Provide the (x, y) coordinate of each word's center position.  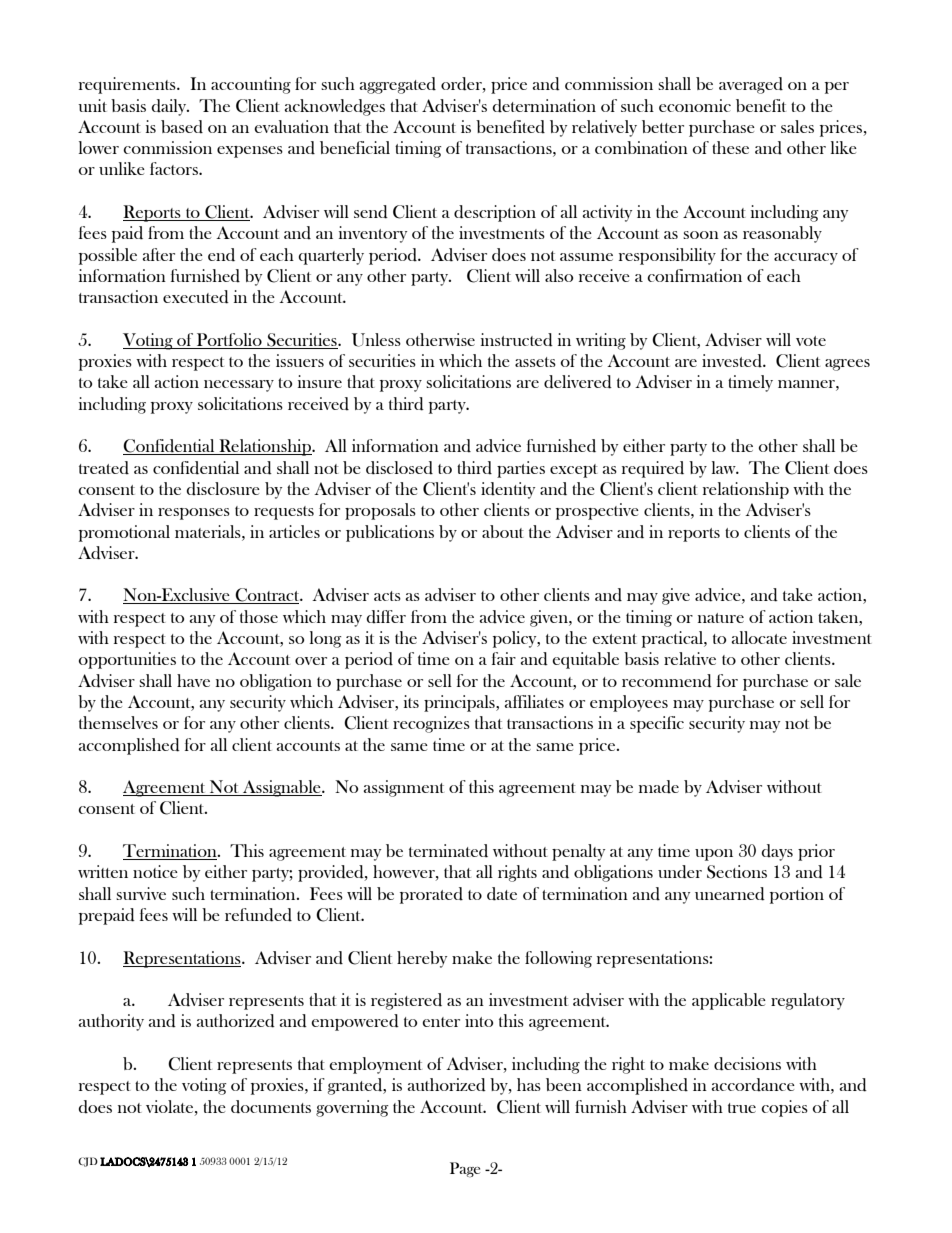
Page (465, 1169)
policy (516, 639)
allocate (759, 637)
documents (271, 1107)
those (259, 616)
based (182, 127)
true (742, 1108)
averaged (751, 85)
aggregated (398, 85)
